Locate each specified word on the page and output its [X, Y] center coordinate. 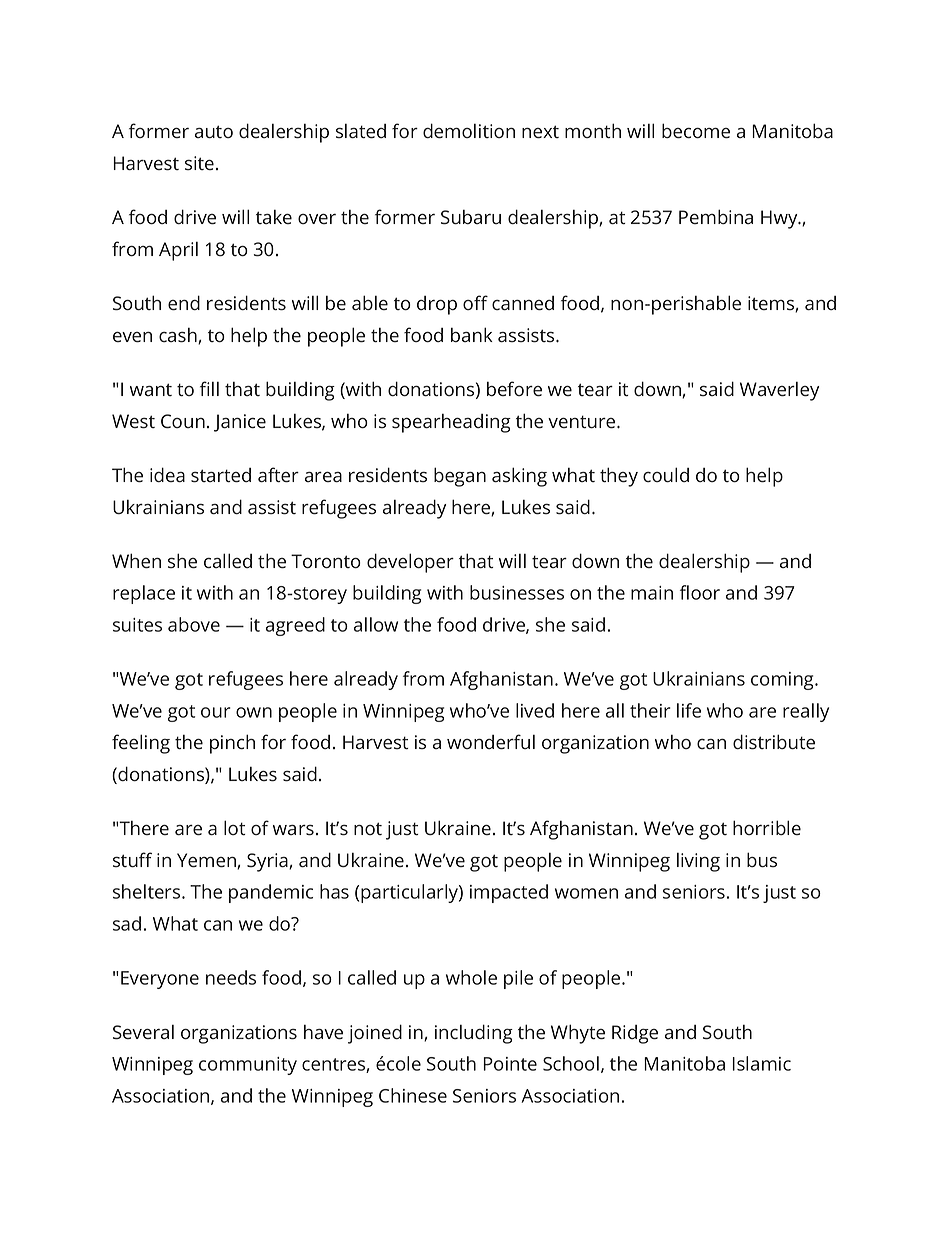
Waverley [779, 391]
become [696, 131]
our [216, 712]
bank [472, 334]
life [689, 710]
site [199, 163]
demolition [469, 131]
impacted [509, 893]
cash [179, 336]
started [221, 475]
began [460, 477]
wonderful [491, 742]
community [248, 1066]
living [698, 862]
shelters [148, 891]
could [666, 475]
